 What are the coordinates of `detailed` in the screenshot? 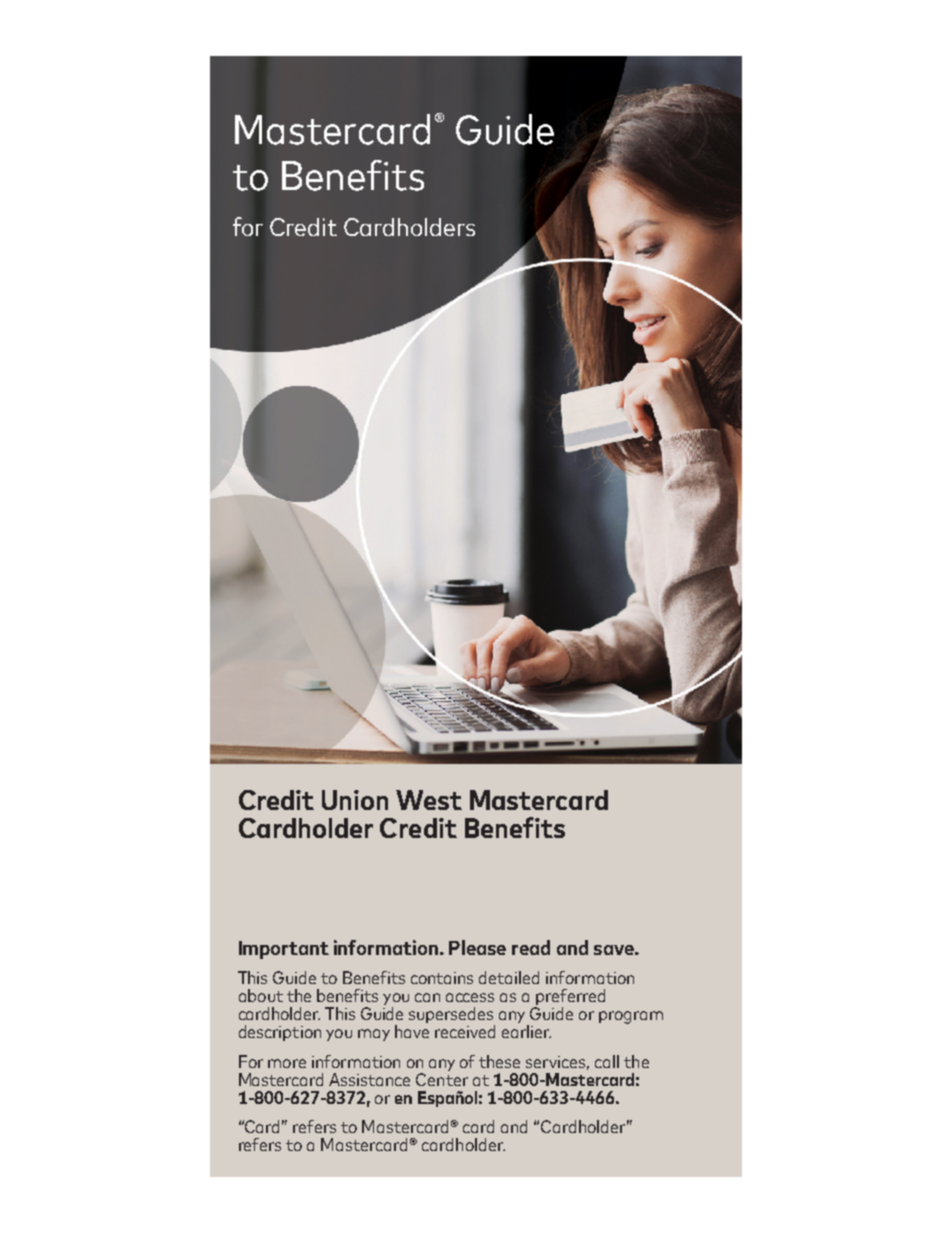 It's located at (509, 977).
